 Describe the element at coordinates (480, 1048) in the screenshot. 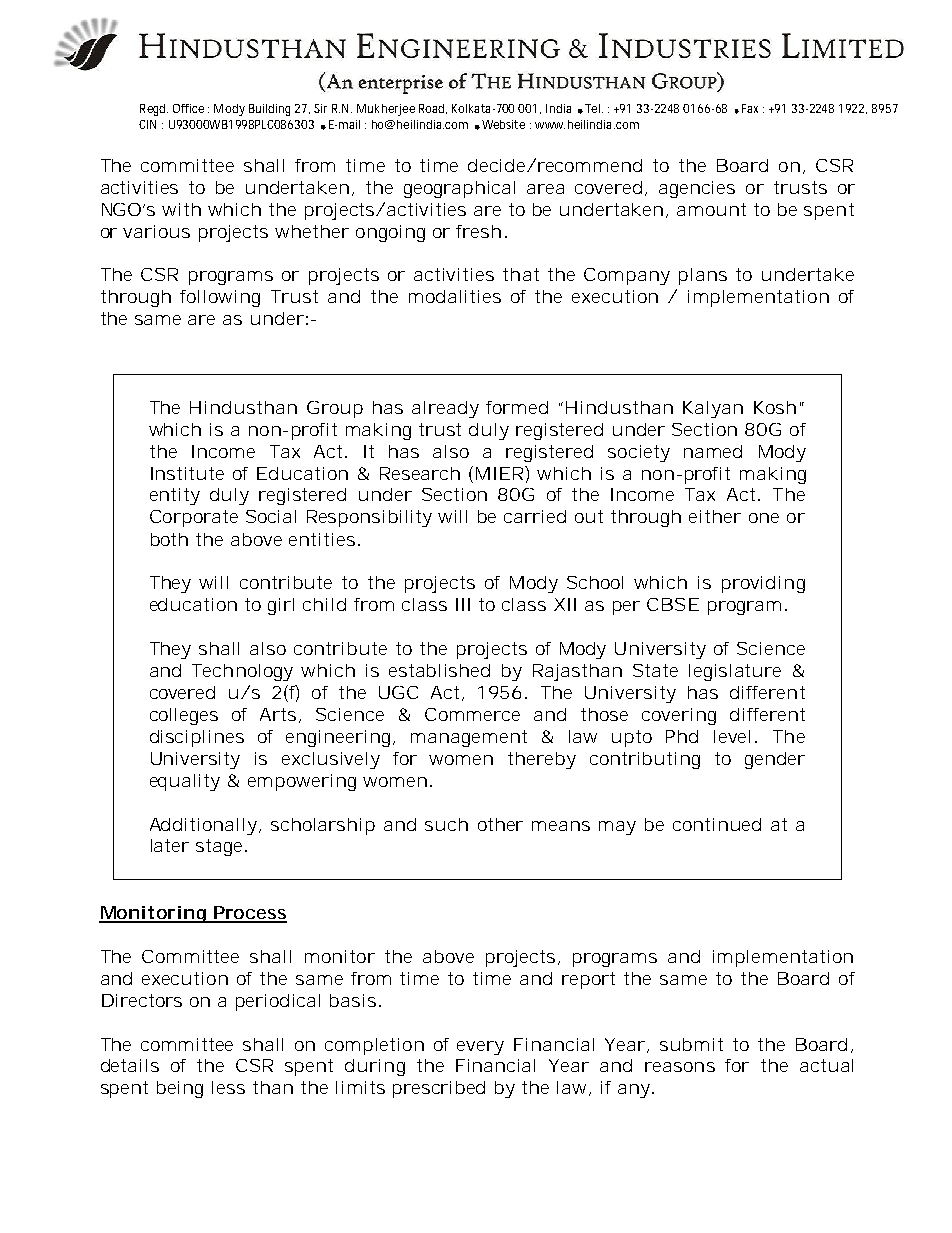

I see `every` at that location.
